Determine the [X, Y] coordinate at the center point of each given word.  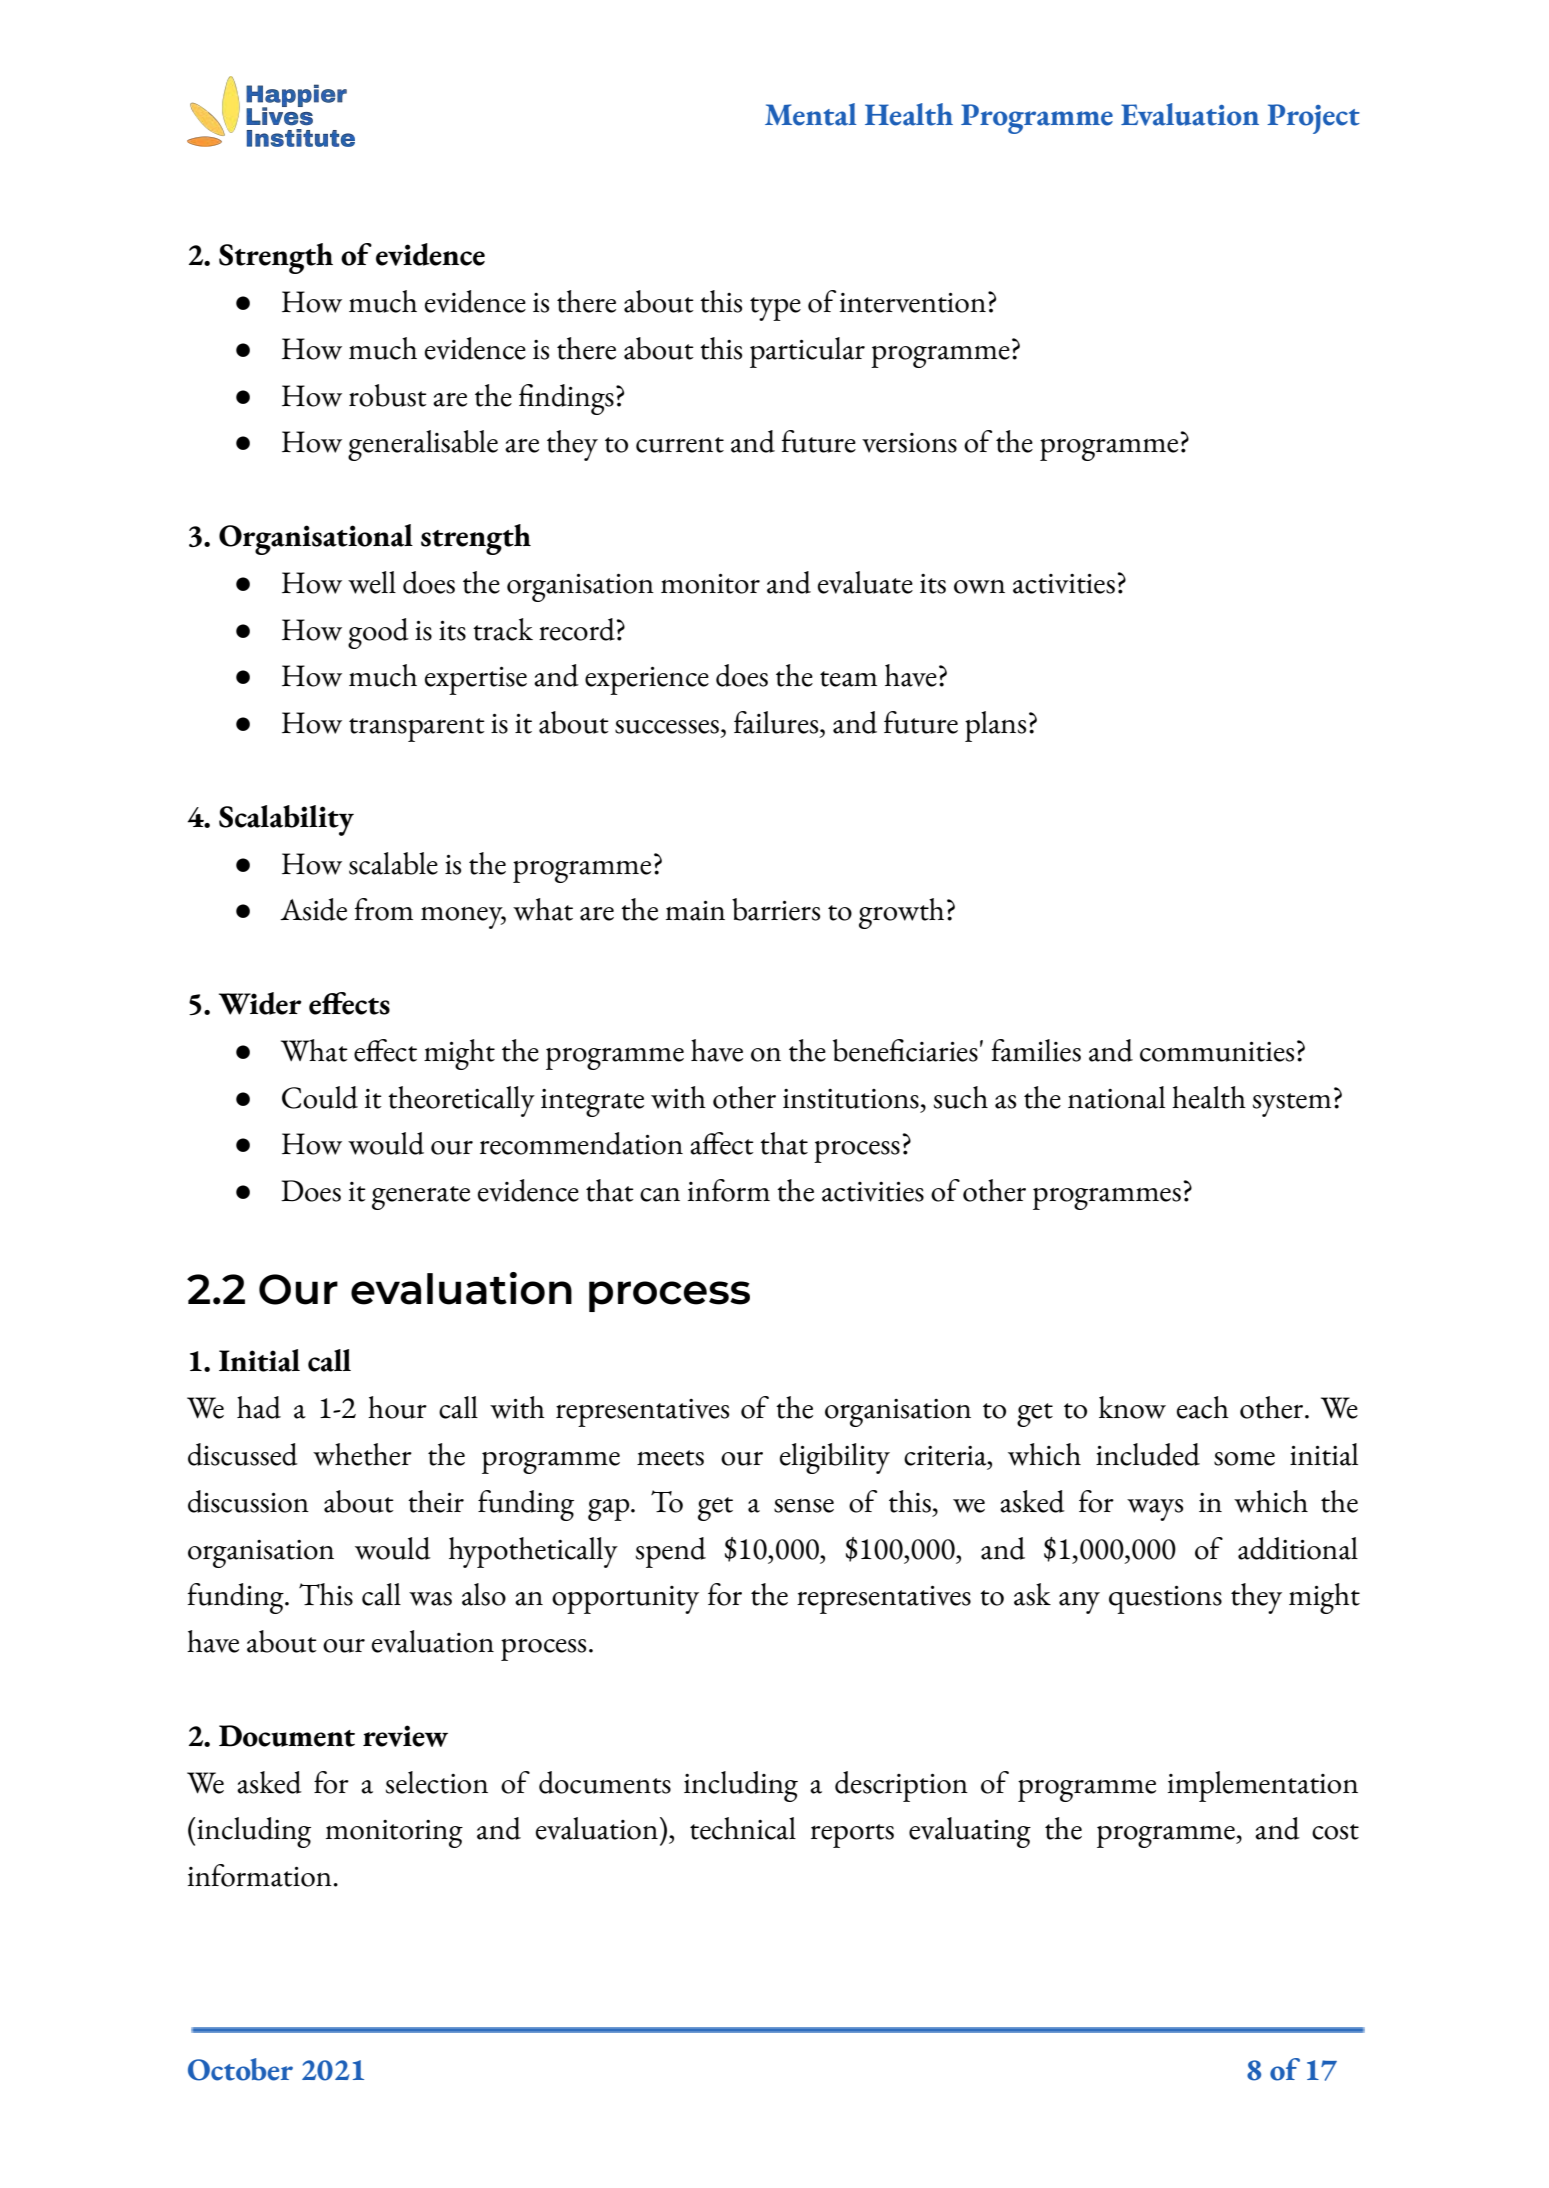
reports [852, 1836]
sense [804, 1506]
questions [1165, 1600]
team [848, 679]
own [979, 587]
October [240, 2069]
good [378, 633]
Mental [811, 114]
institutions [851, 1099]
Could [320, 1097]
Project [1313, 119]
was [430, 1599]
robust [388, 395]
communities [1217, 1052]
